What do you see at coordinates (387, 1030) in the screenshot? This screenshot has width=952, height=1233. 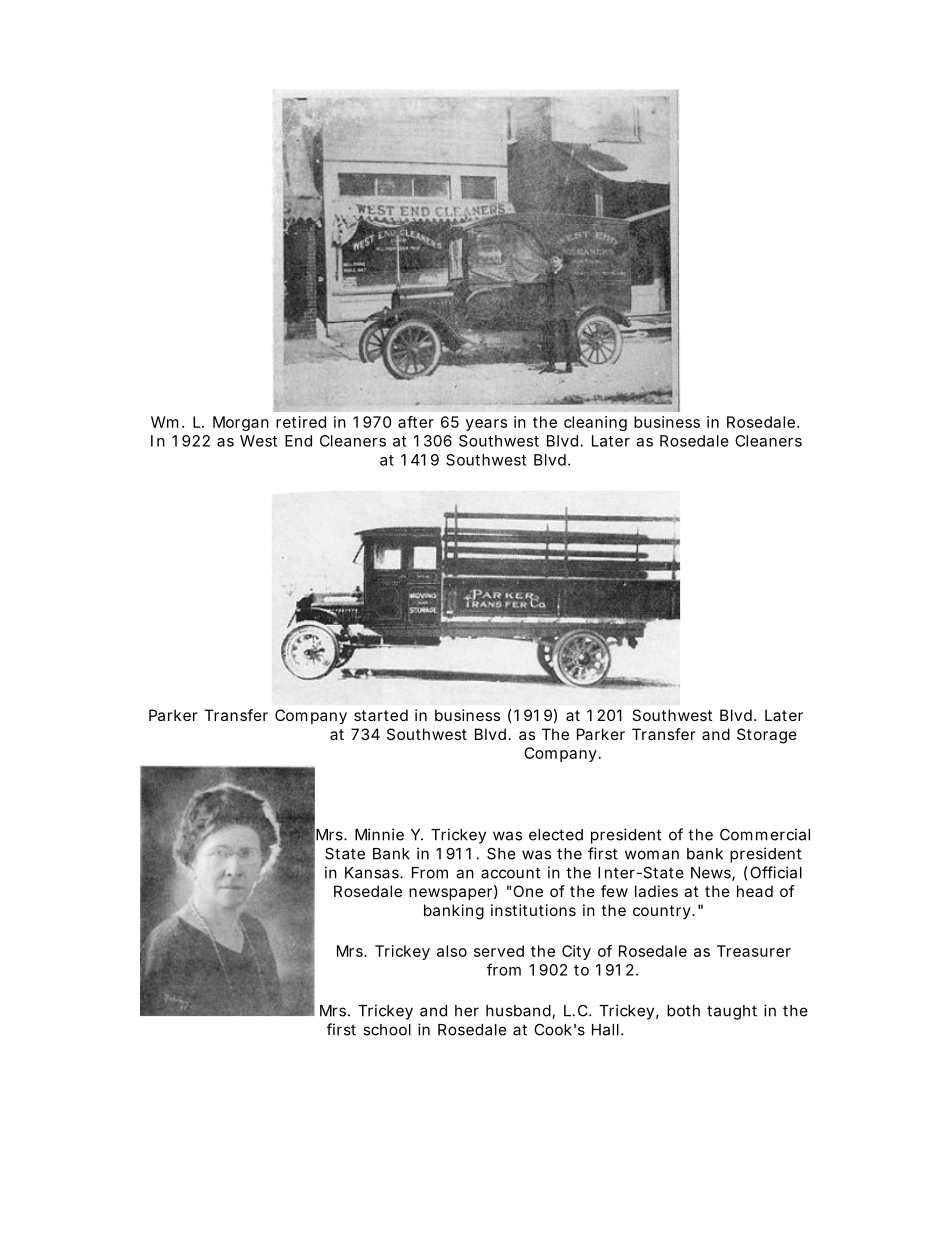 I see `school` at bounding box center [387, 1030].
